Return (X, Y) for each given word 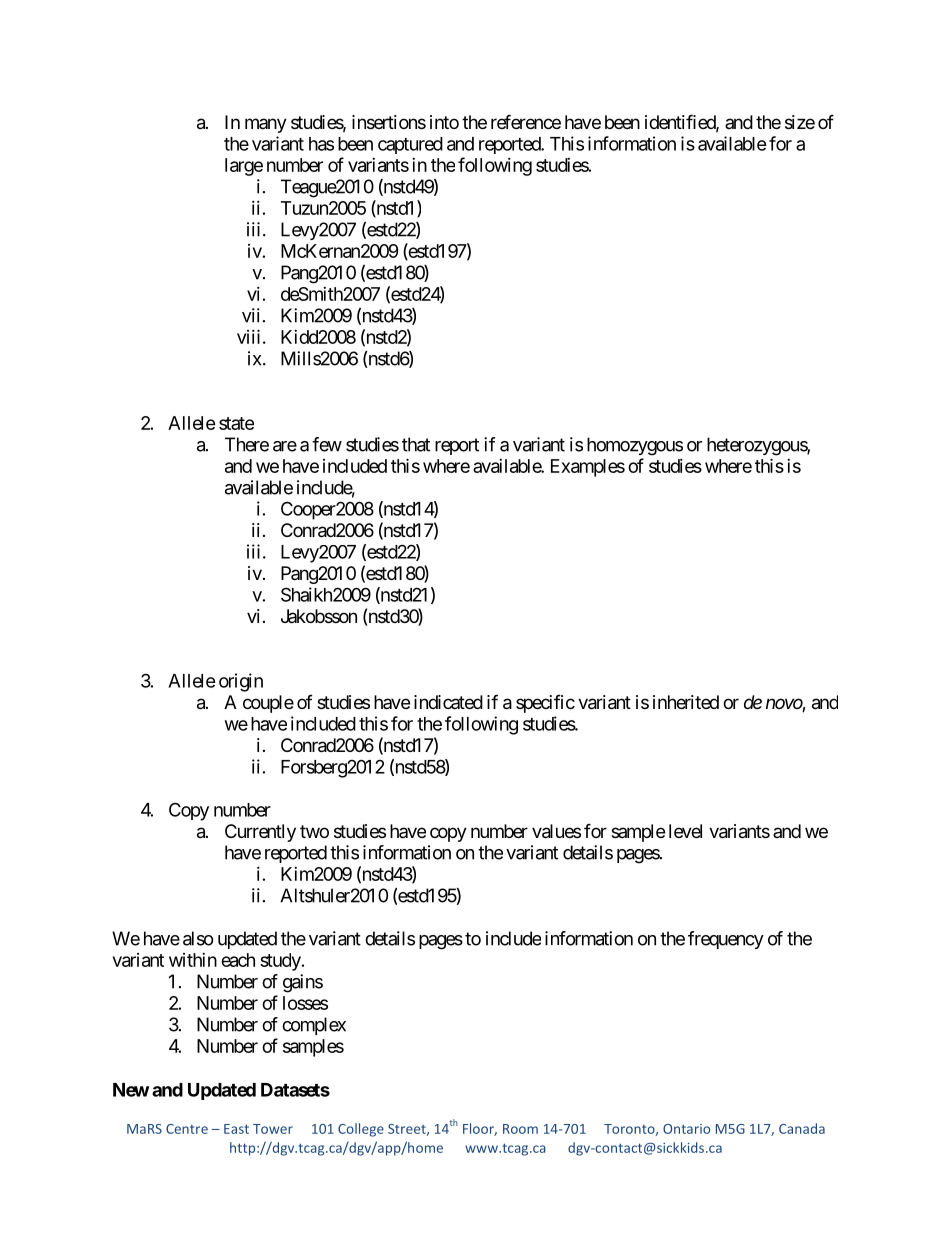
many (266, 125)
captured (410, 145)
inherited (686, 702)
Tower (273, 1129)
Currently (260, 833)
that (416, 444)
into (444, 122)
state (236, 423)
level (685, 831)
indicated (448, 702)
